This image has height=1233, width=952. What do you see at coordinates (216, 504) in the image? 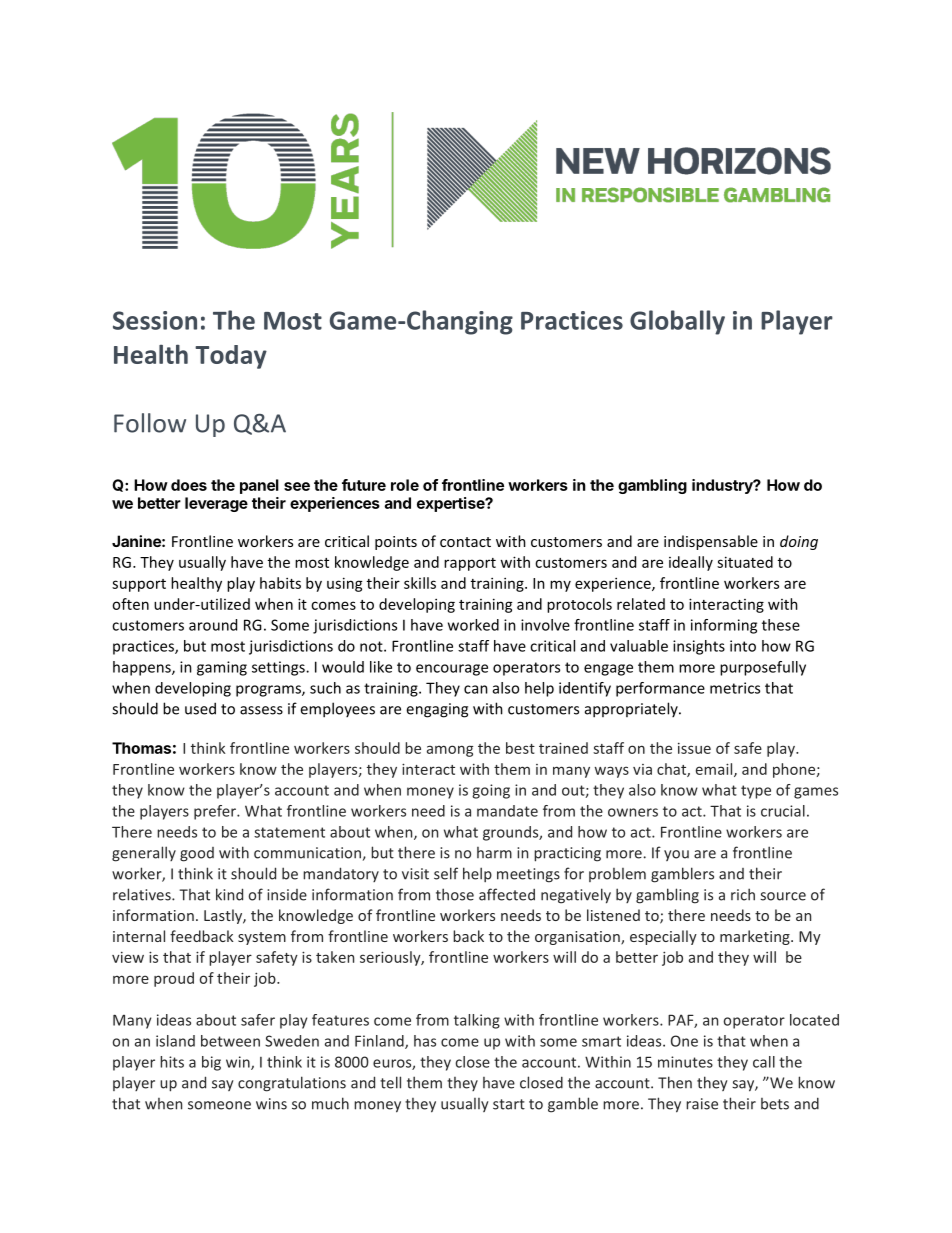
I see `leverage` at bounding box center [216, 504].
